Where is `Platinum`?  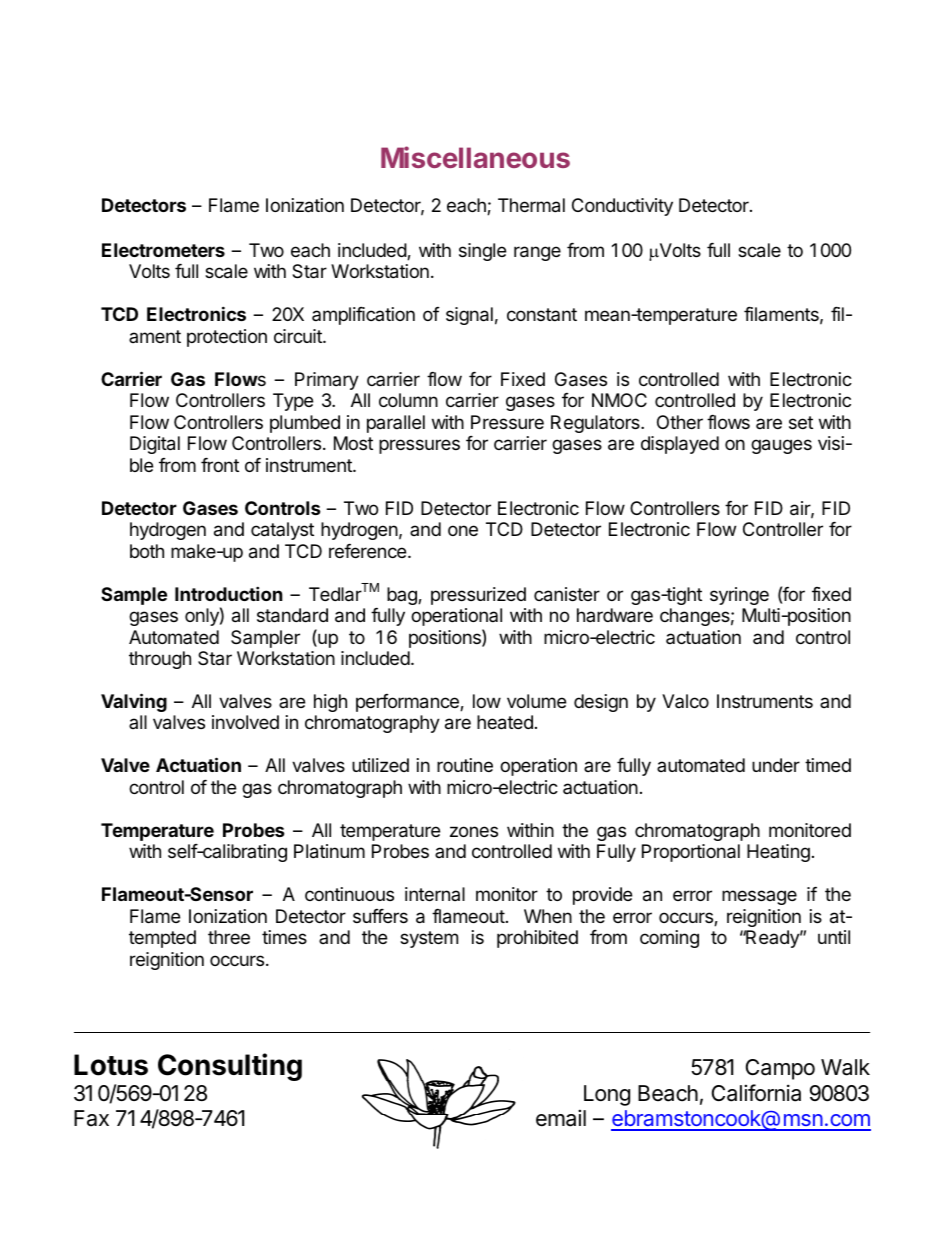 Platinum is located at coordinates (329, 851).
